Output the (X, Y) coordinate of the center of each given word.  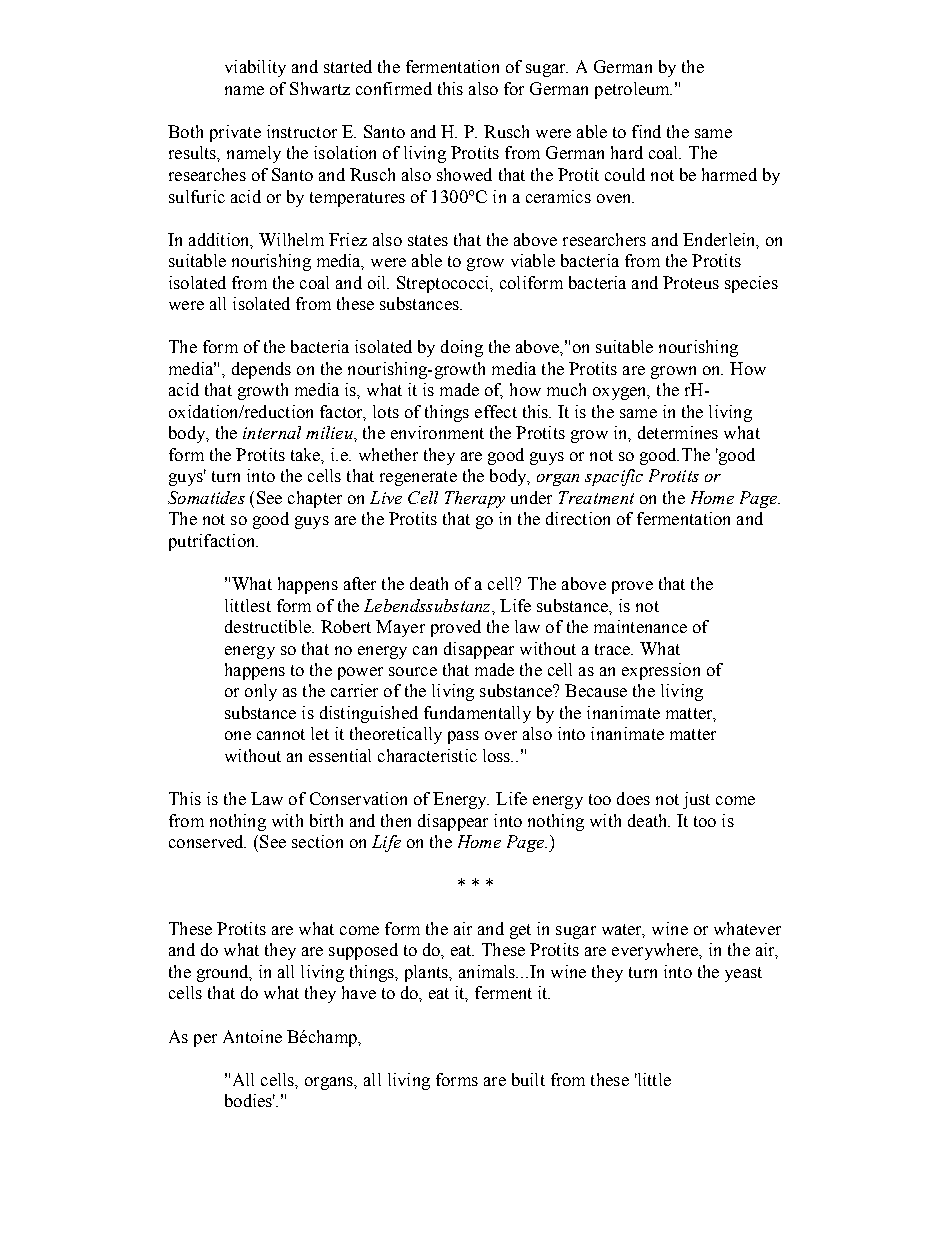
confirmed (394, 88)
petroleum (633, 90)
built (528, 1079)
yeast (743, 974)
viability (255, 68)
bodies (250, 1100)
